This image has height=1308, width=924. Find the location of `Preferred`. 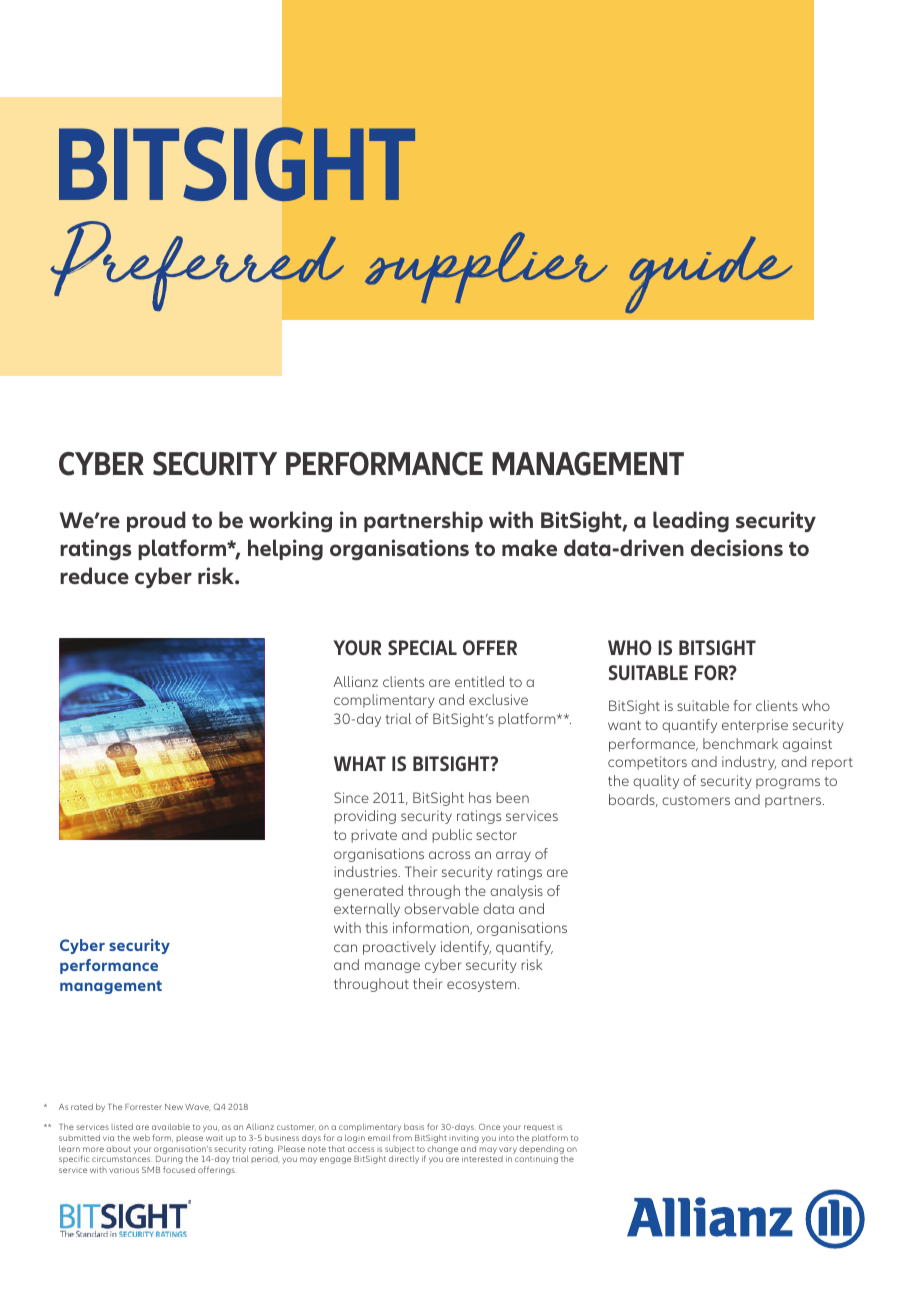

Preferred is located at coordinates (197, 266).
